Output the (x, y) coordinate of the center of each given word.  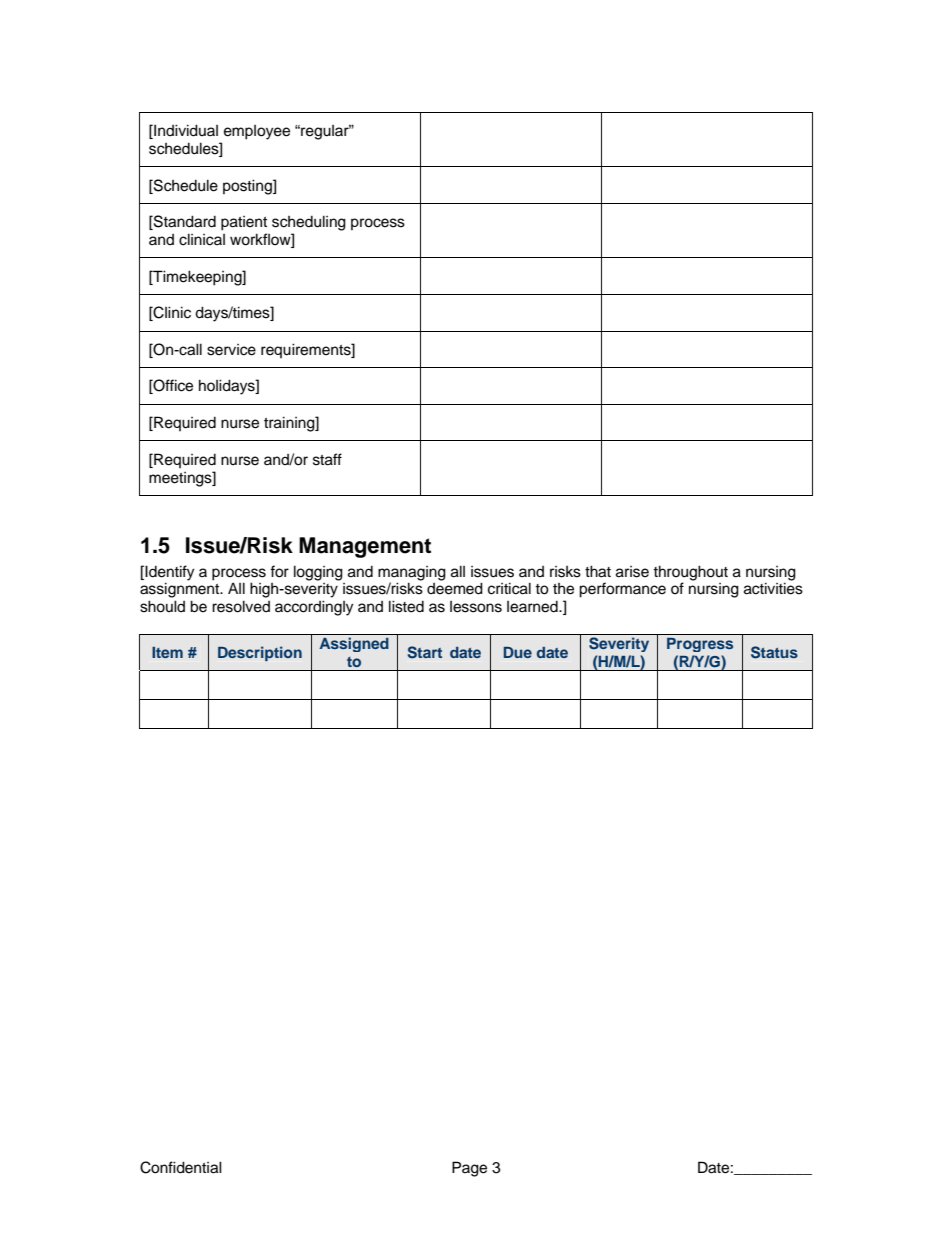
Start (425, 652)
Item (167, 652)
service (231, 350)
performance (622, 590)
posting (248, 187)
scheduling (309, 223)
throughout (690, 573)
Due (518, 652)
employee (257, 132)
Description (260, 653)
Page (469, 1169)
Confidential (181, 1167)
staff (327, 459)
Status (774, 652)
